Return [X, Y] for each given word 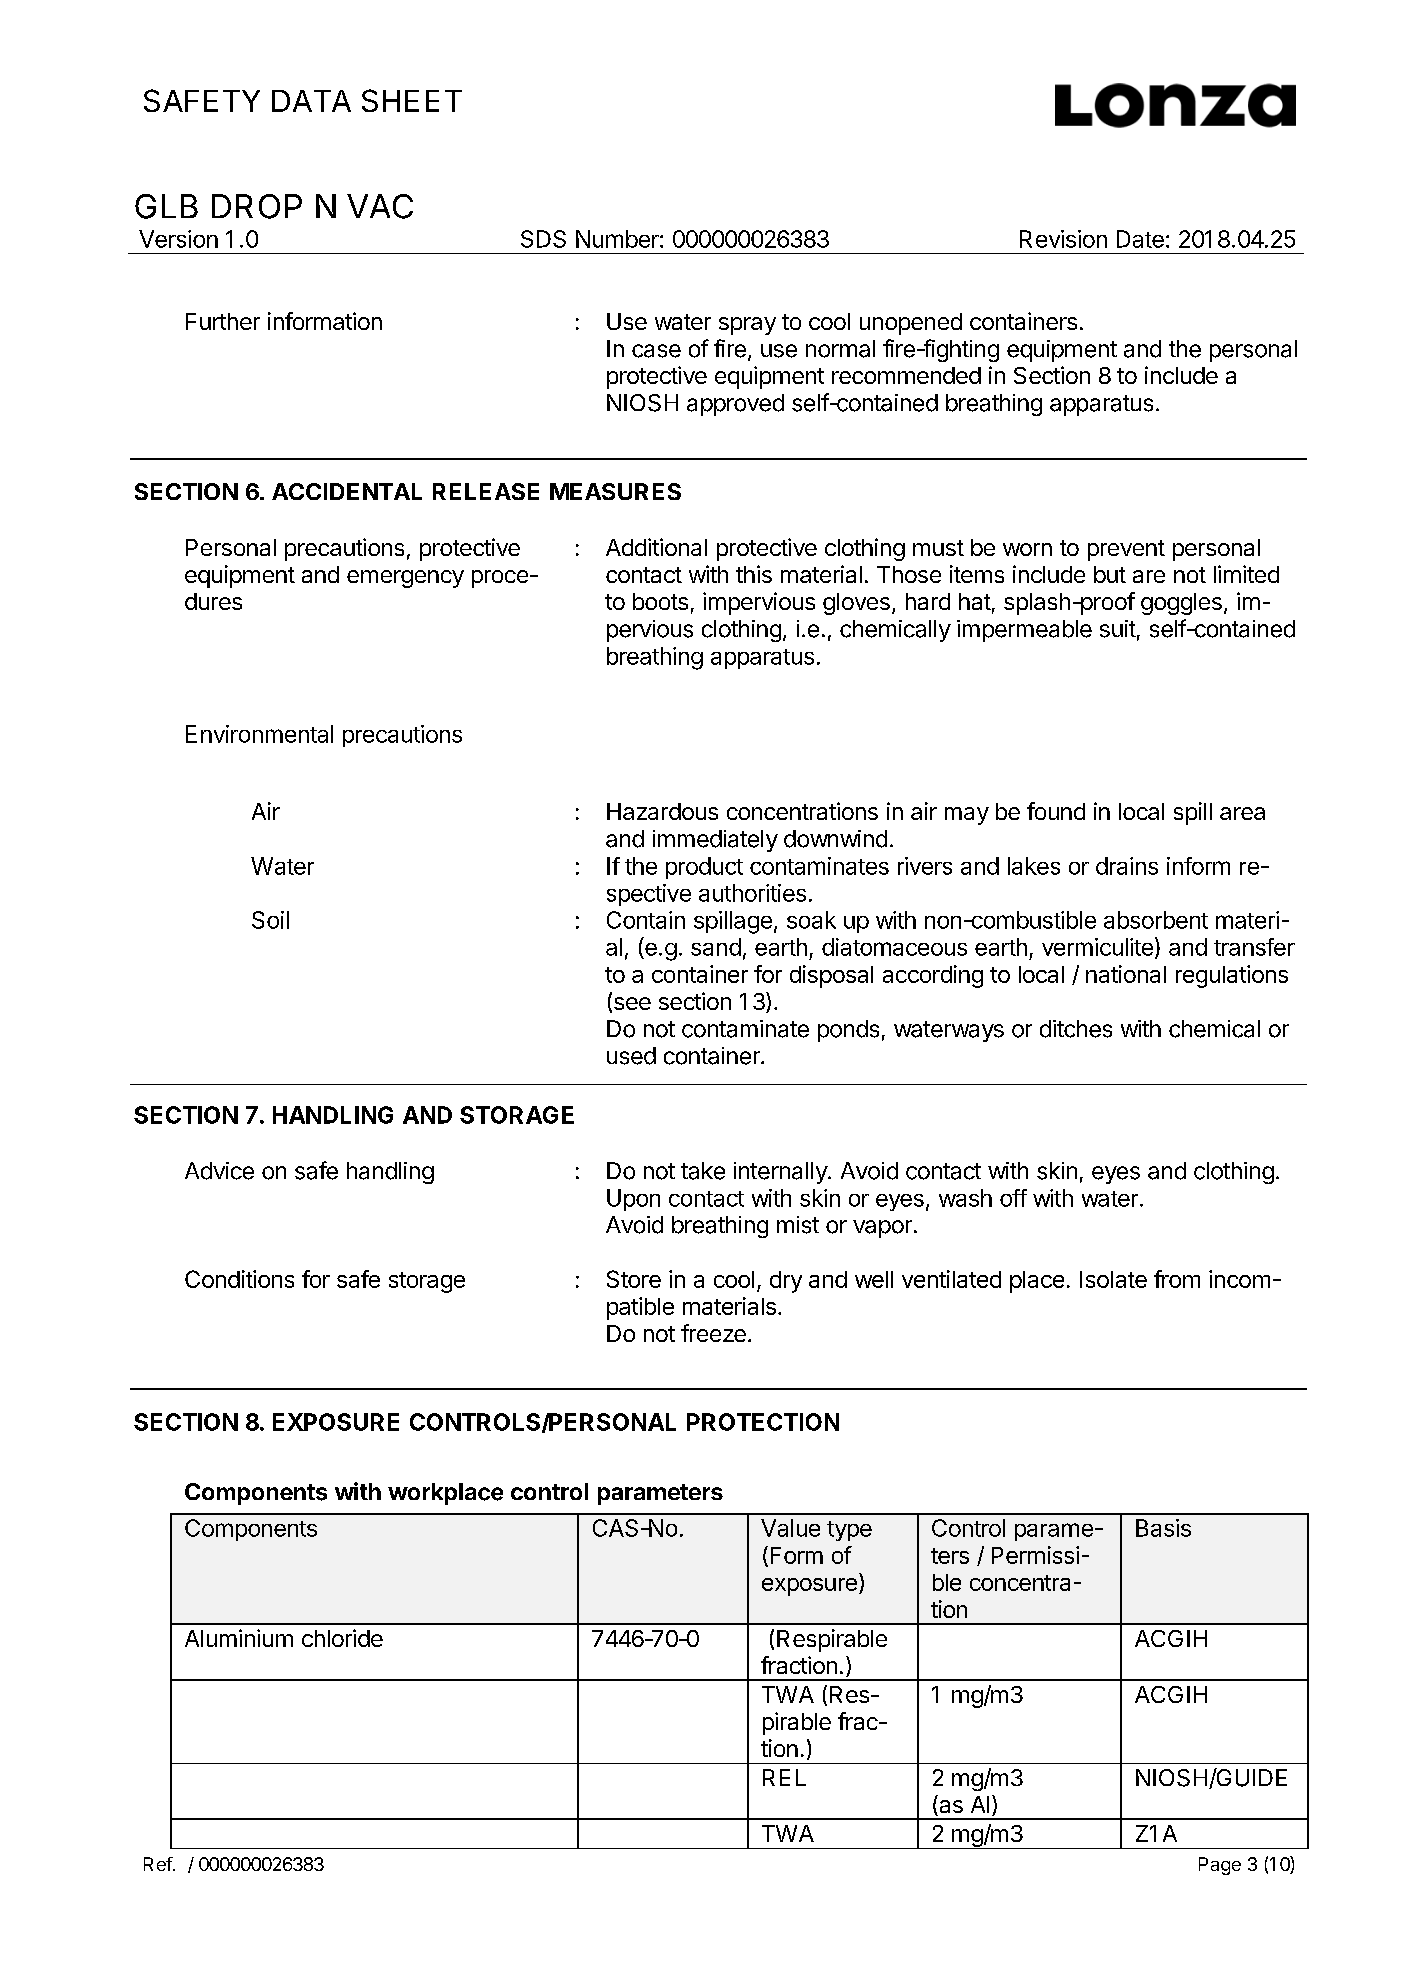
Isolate [1113, 1279]
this [754, 574]
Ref [159, 1864]
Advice [219, 1171]
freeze [713, 1333]
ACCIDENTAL [347, 491]
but [1110, 574]
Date [1140, 239]
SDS [543, 239]
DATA [311, 101]
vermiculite [1097, 947]
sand [716, 947]
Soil [270, 920]
